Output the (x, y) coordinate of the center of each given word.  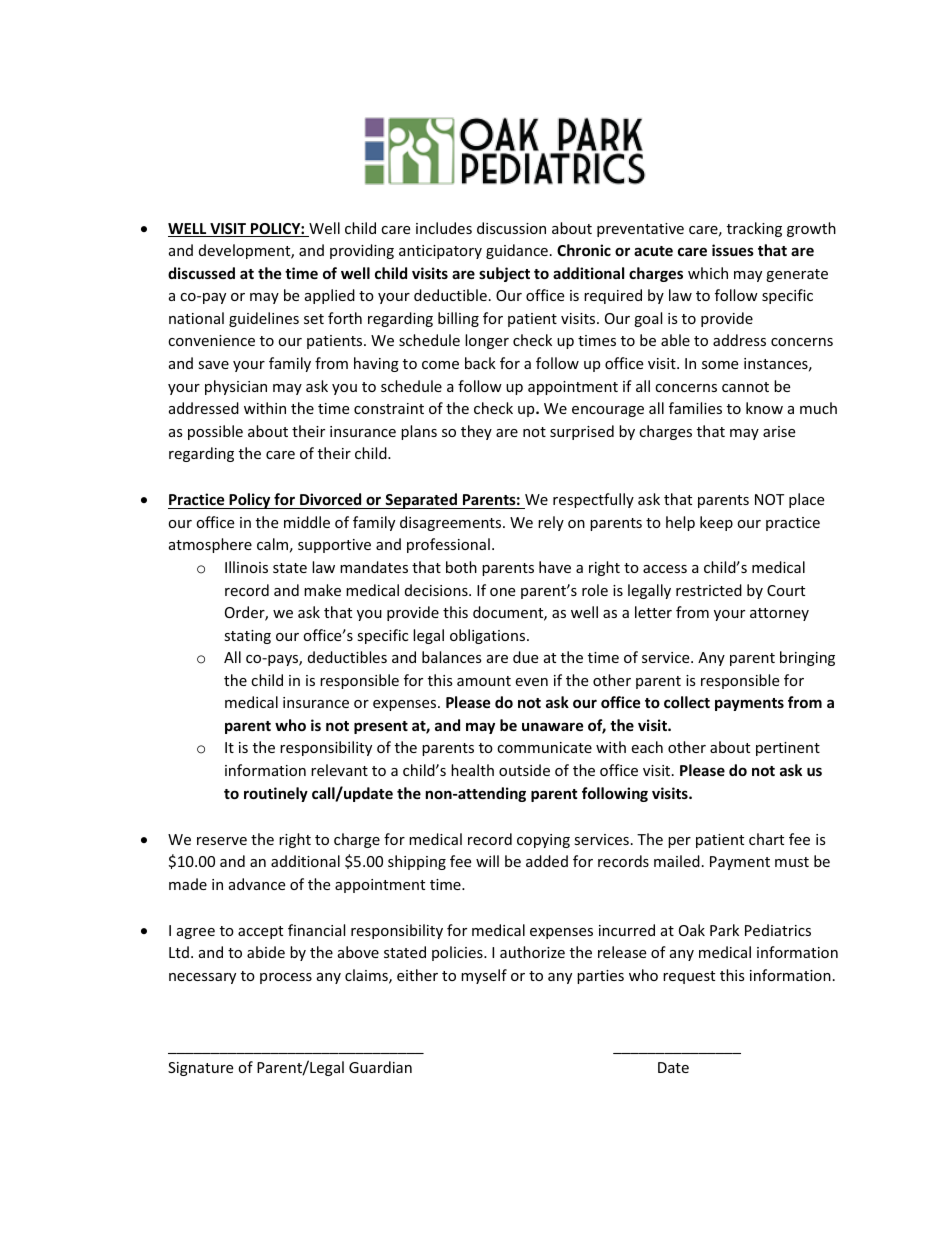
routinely (276, 794)
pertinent (788, 749)
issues (733, 250)
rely (551, 523)
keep (716, 523)
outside (524, 770)
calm (272, 544)
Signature (200, 1069)
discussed (201, 273)
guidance (517, 251)
